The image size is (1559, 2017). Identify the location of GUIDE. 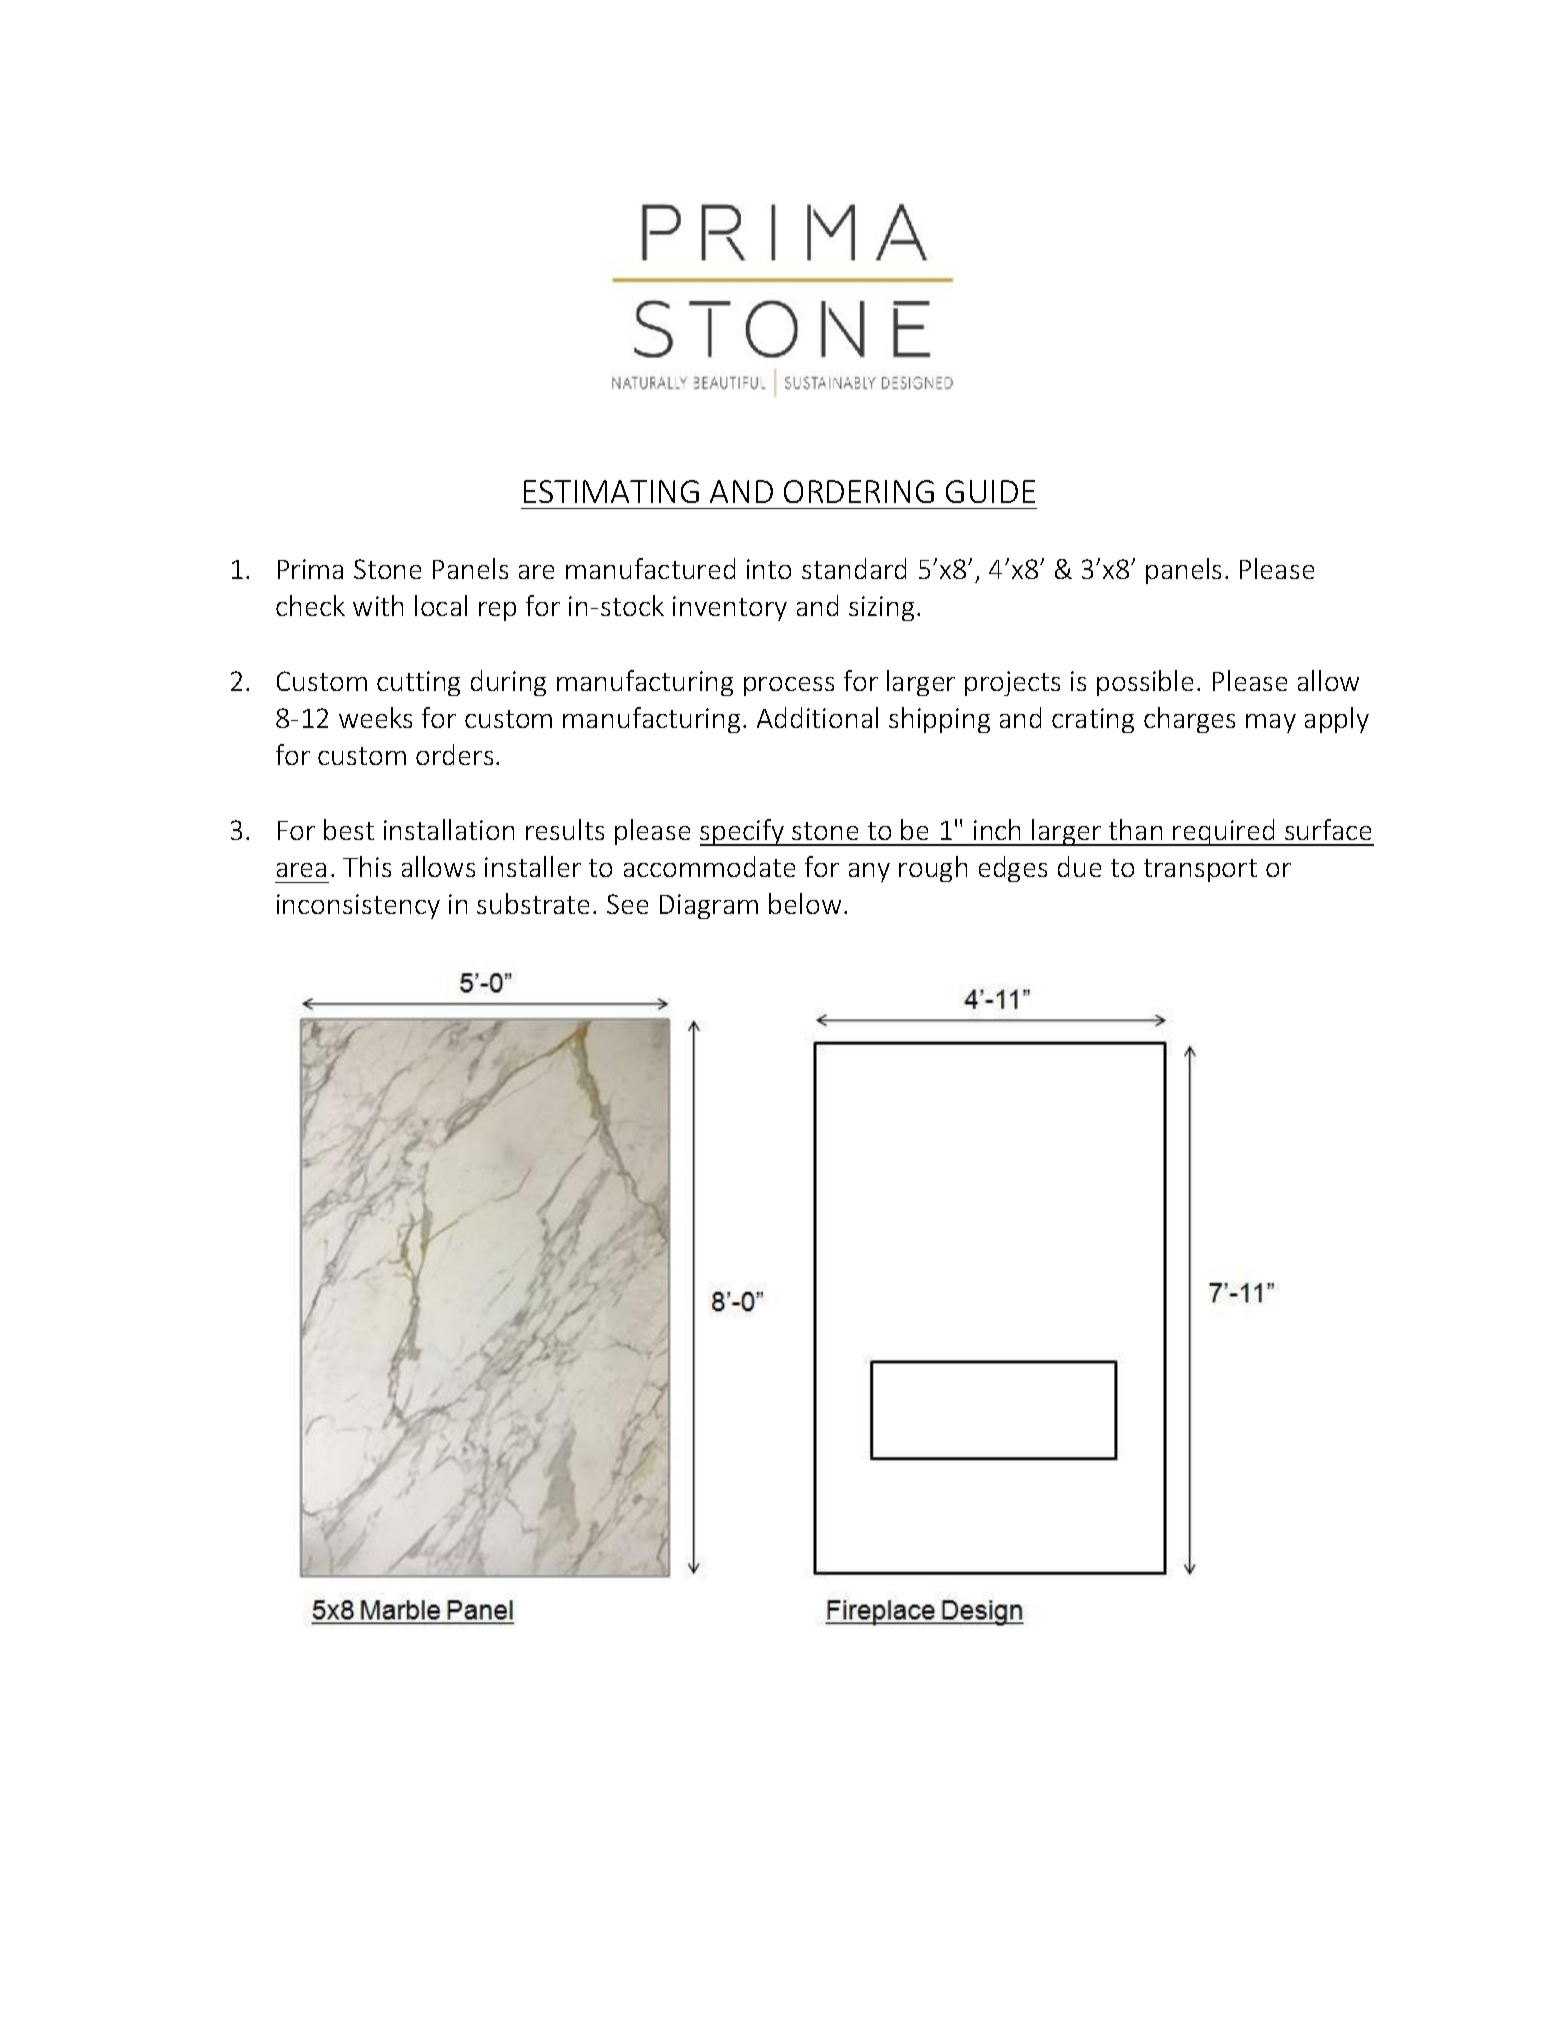
(990, 491).
